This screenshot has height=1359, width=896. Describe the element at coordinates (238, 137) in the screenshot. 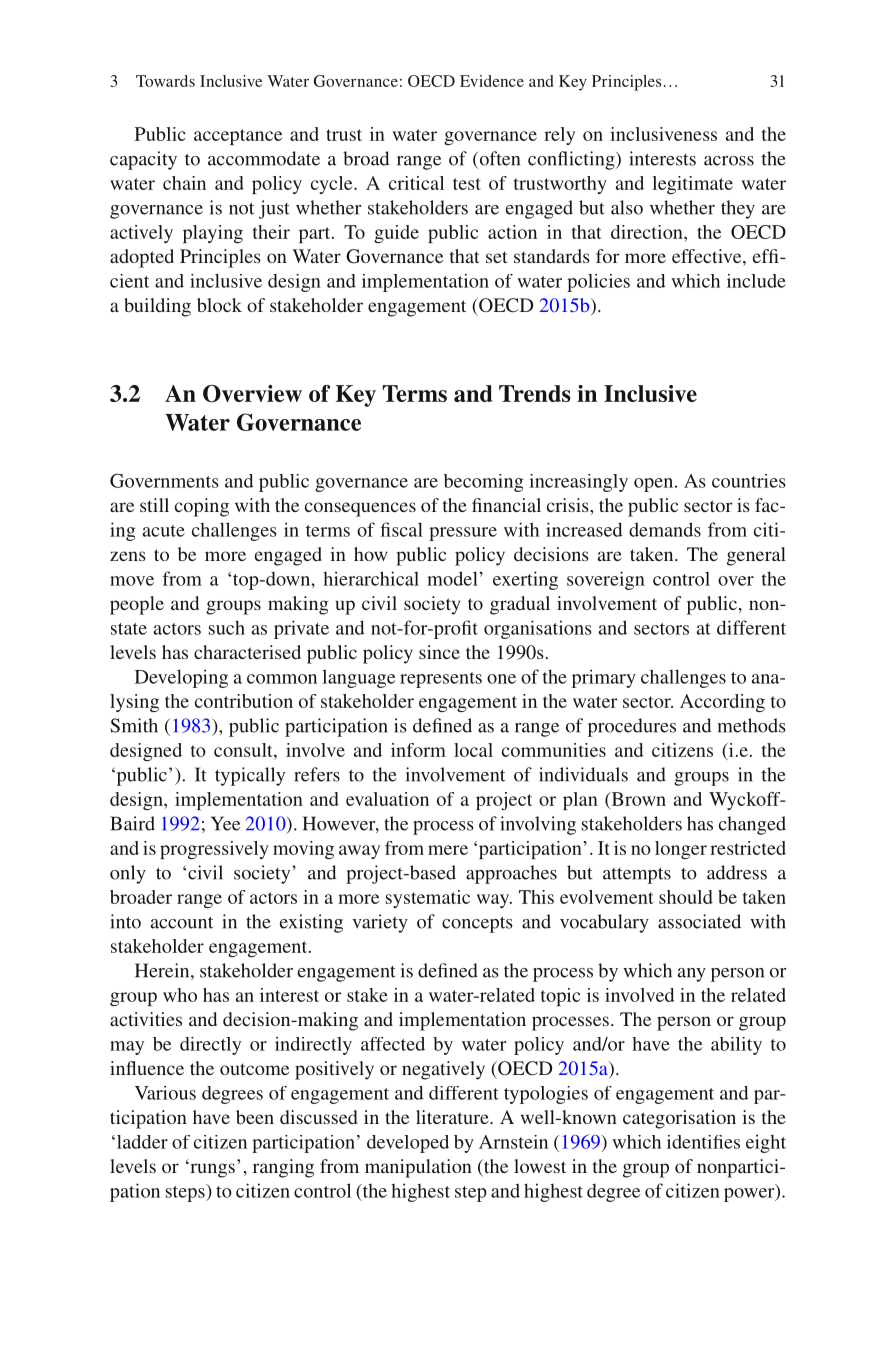

I see `acceptance` at that location.
